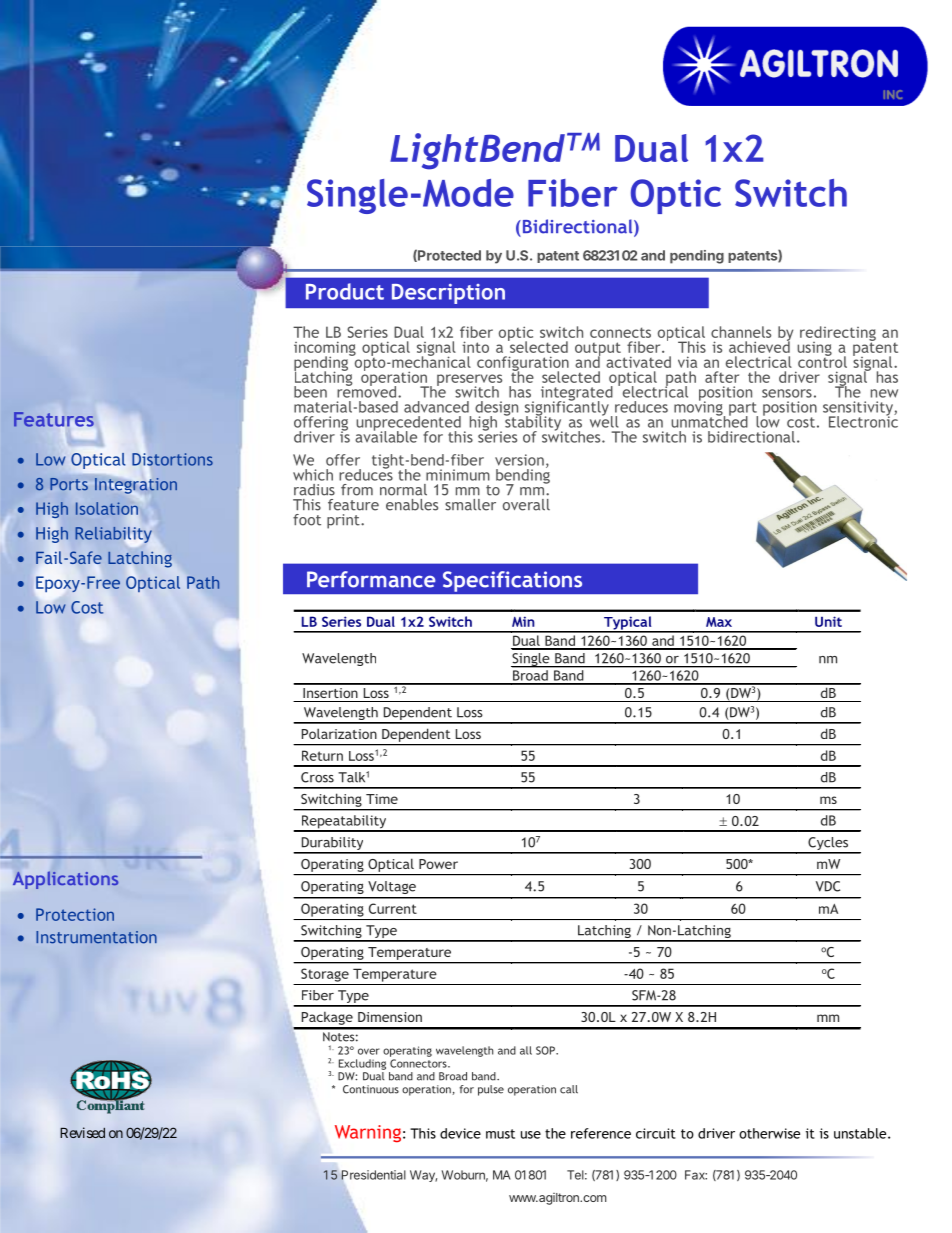 The image size is (952, 1233). Describe the element at coordinates (741, 332) in the document. I see `channels` at that location.
